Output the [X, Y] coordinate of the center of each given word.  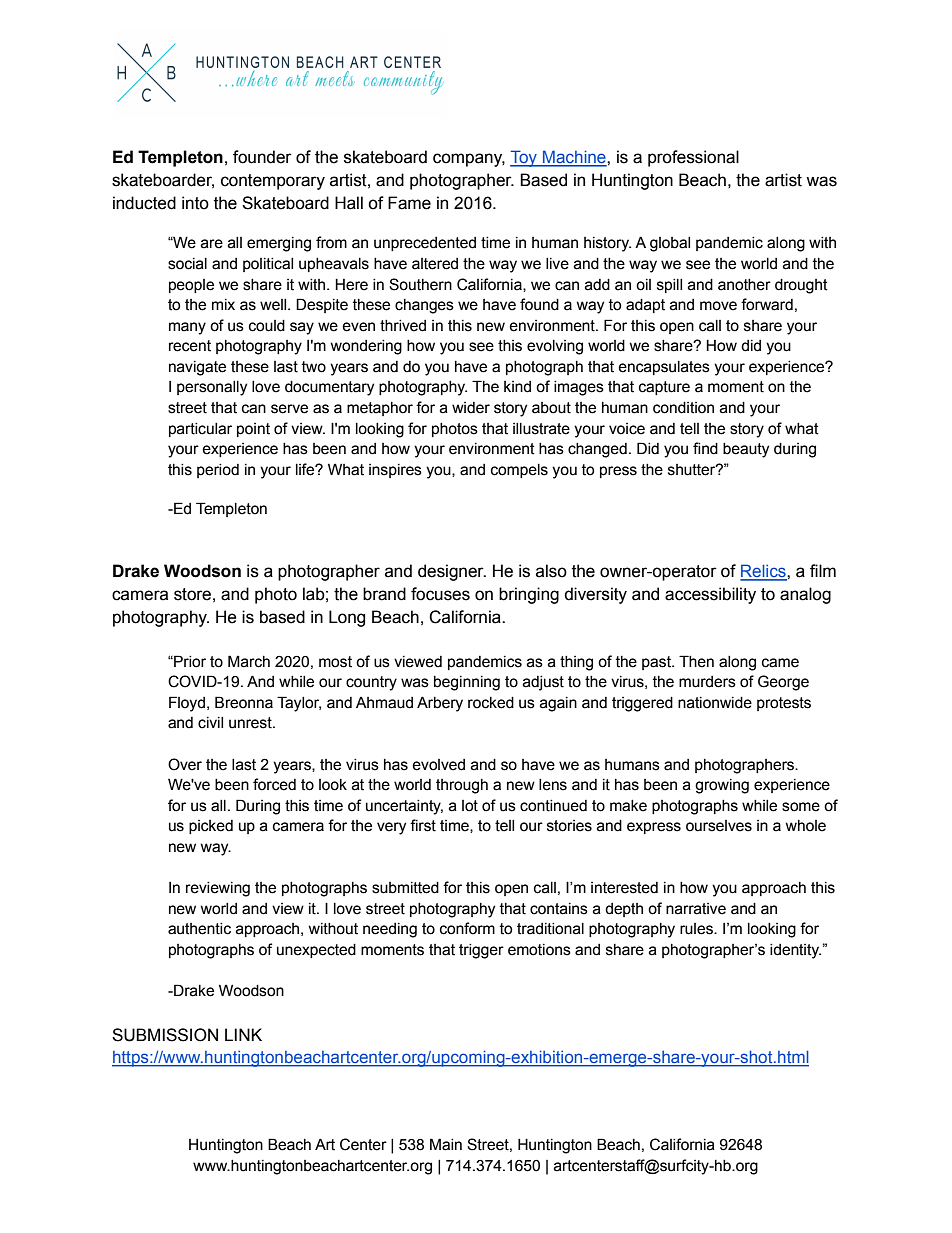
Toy [524, 158]
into [195, 203]
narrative [696, 909]
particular [200, 430]
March [249, 661]
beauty [746, 450]
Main [446, 1144]
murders [707, 682]
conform [467, 928]
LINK [243, 1034]
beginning [467, 683]
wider [471, 408]
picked [211, 827]
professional [693, 158]
